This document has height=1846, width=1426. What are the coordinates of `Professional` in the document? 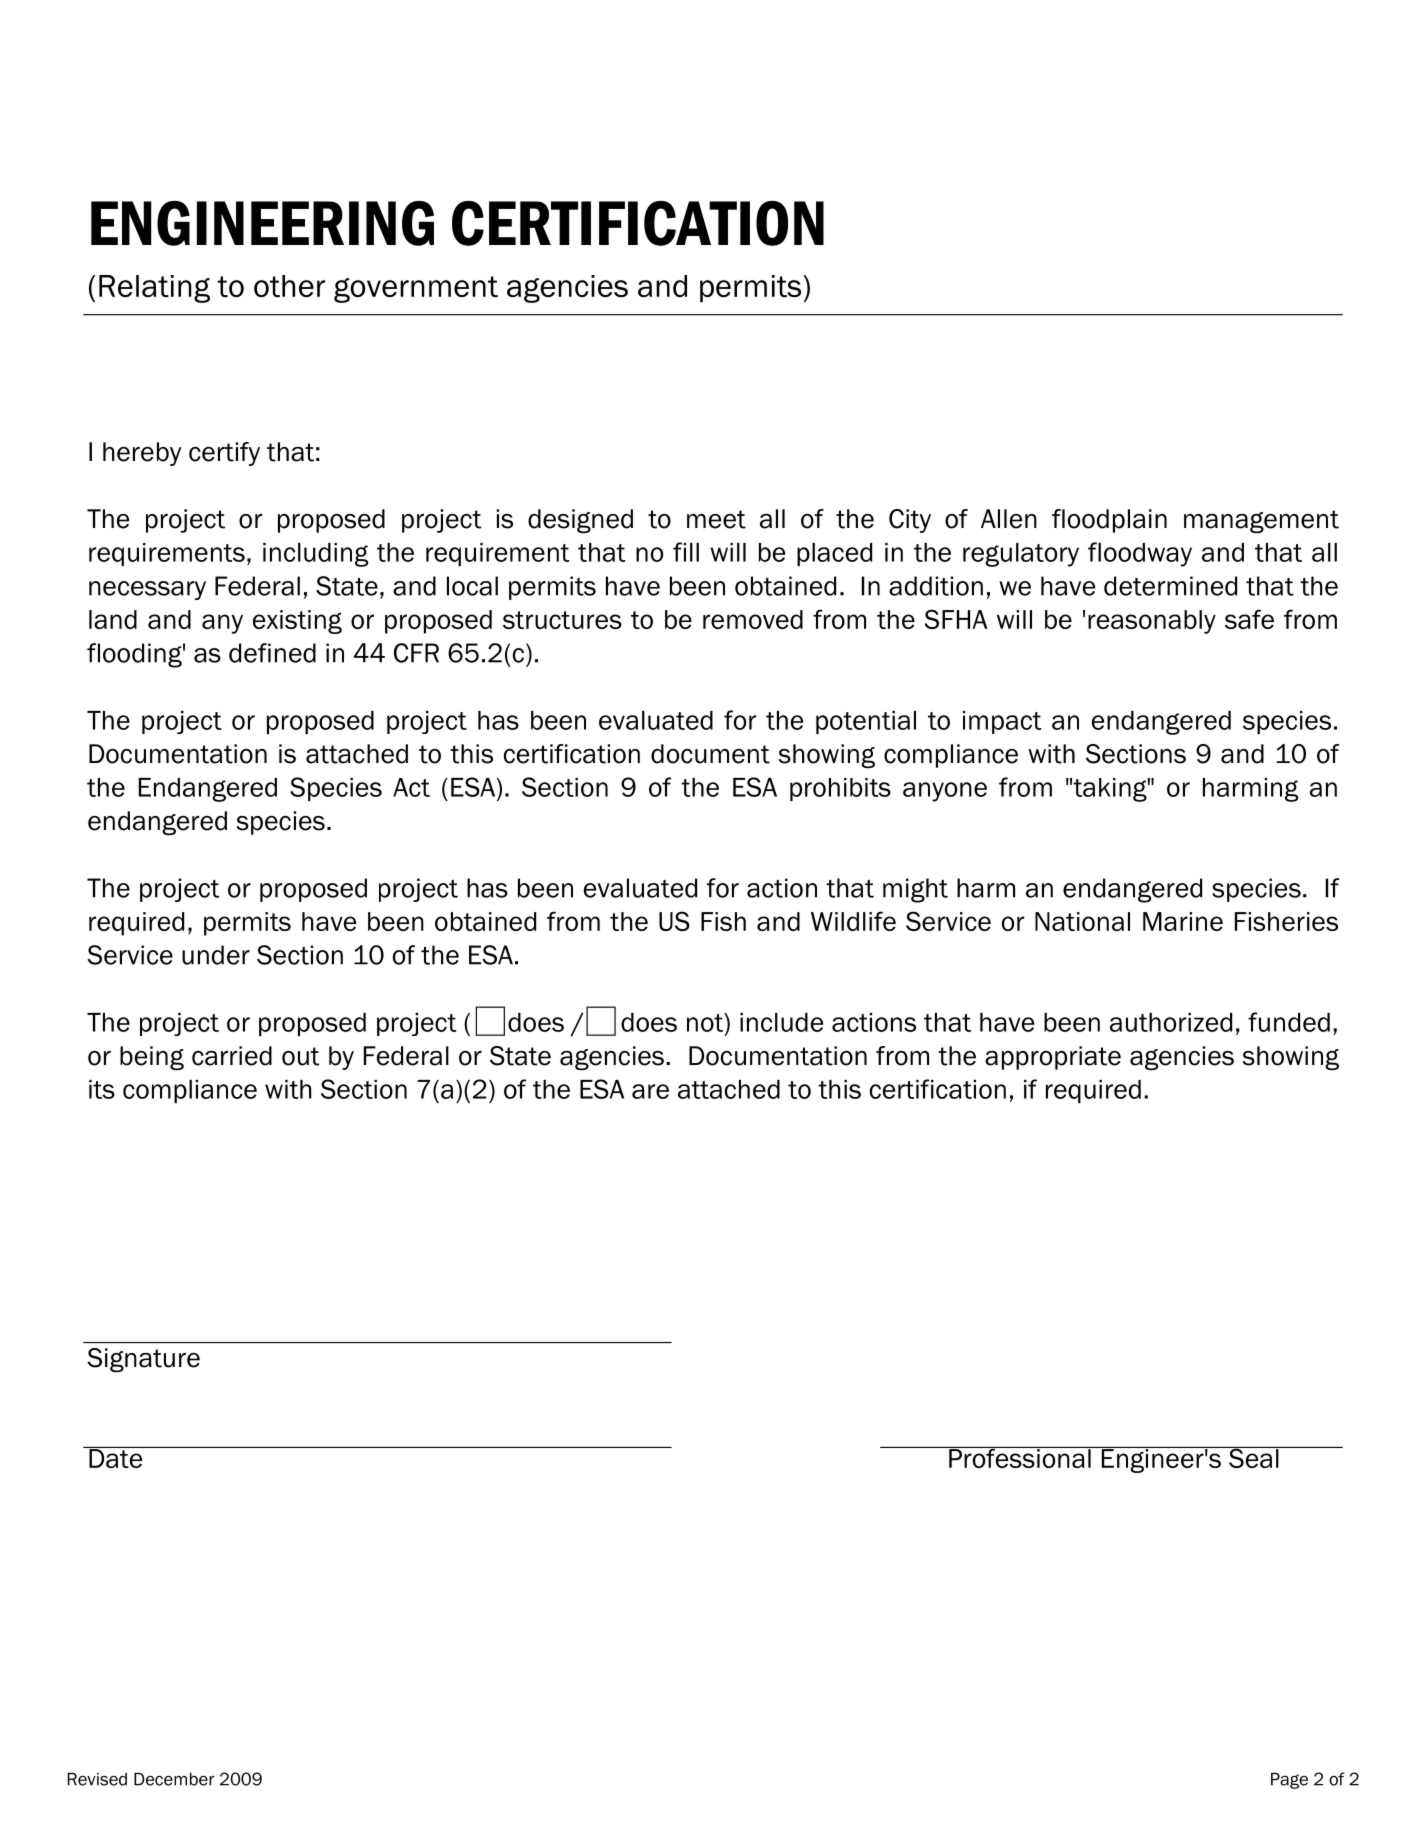 It's located at (1020, 1457).
